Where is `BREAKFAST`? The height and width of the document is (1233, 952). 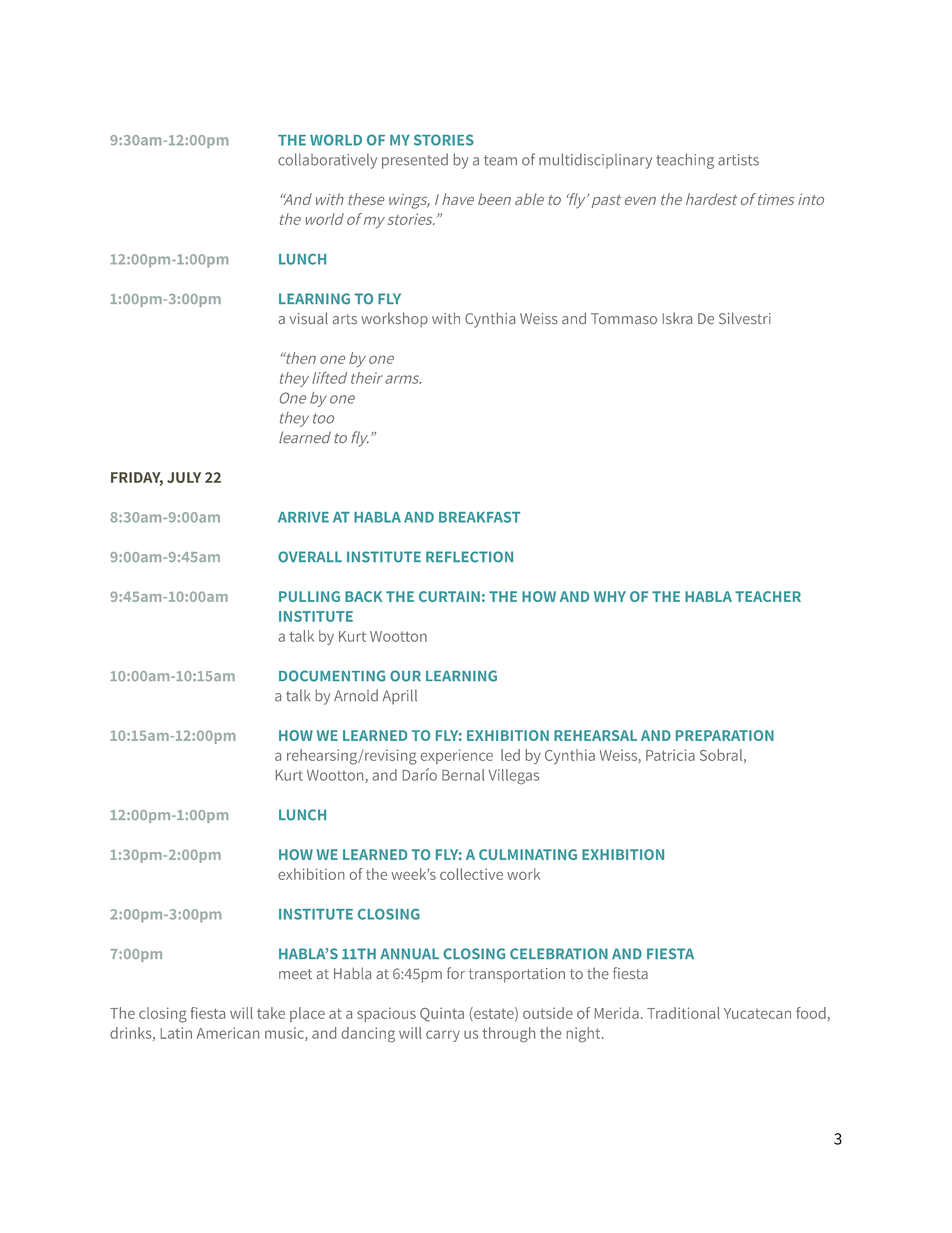 BREAKFAST is located at coordinates (479, 517).
